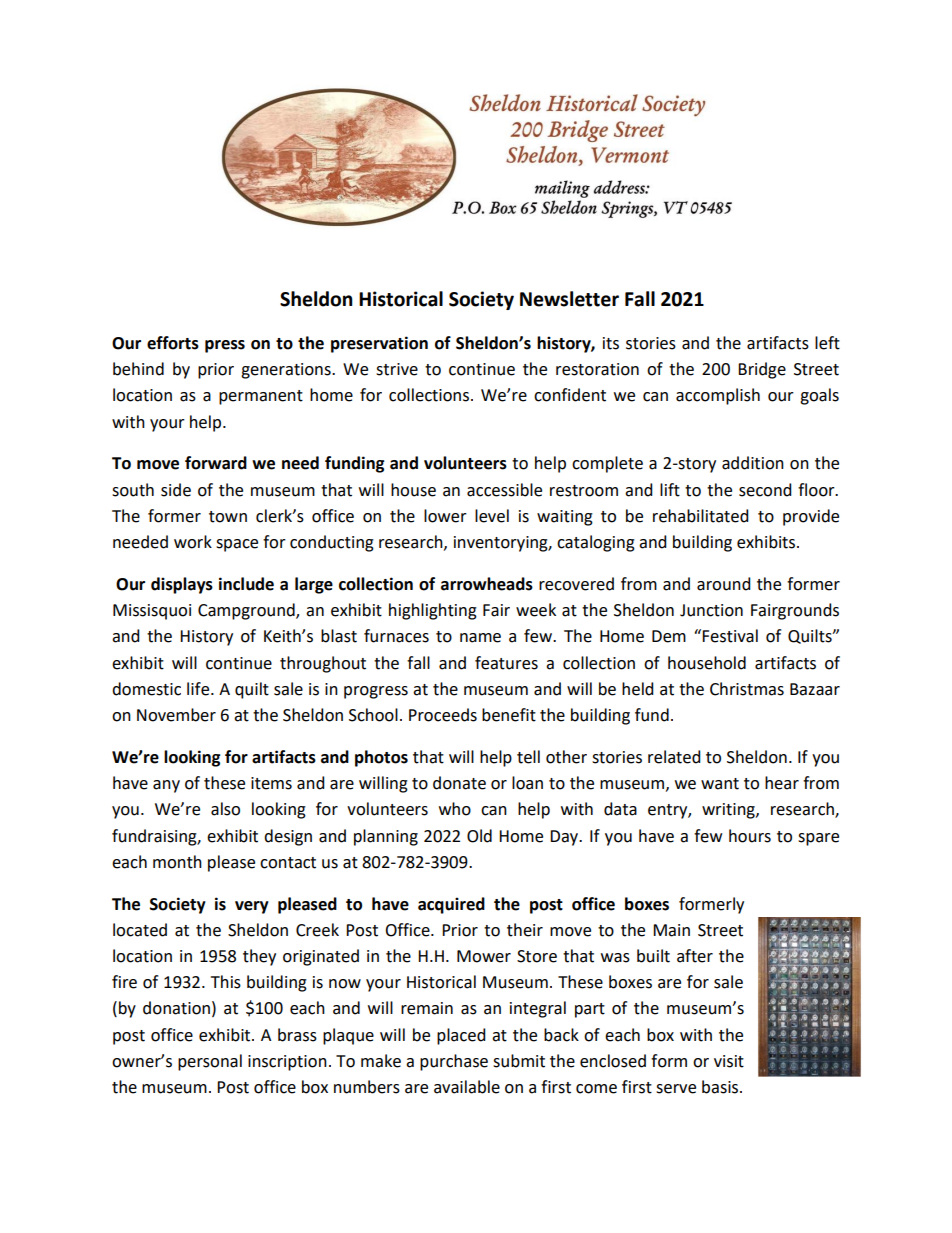 The width and height of the document is (952, 1233). What do you see at coordinates (762, 370) in the document?
I see `Bridge` at bounding box center [762, 370].
